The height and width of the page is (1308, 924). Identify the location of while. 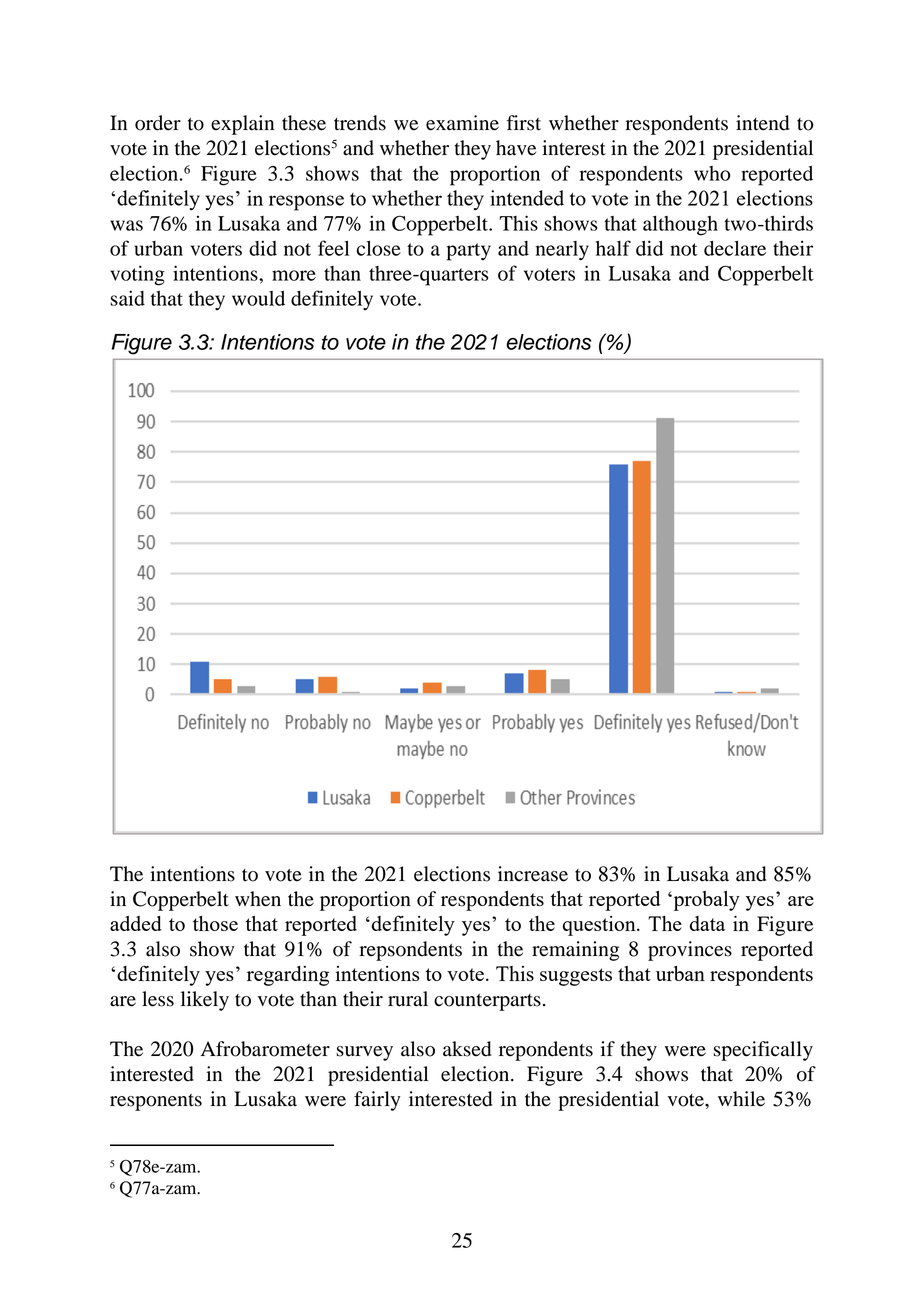
(741, 1099).
